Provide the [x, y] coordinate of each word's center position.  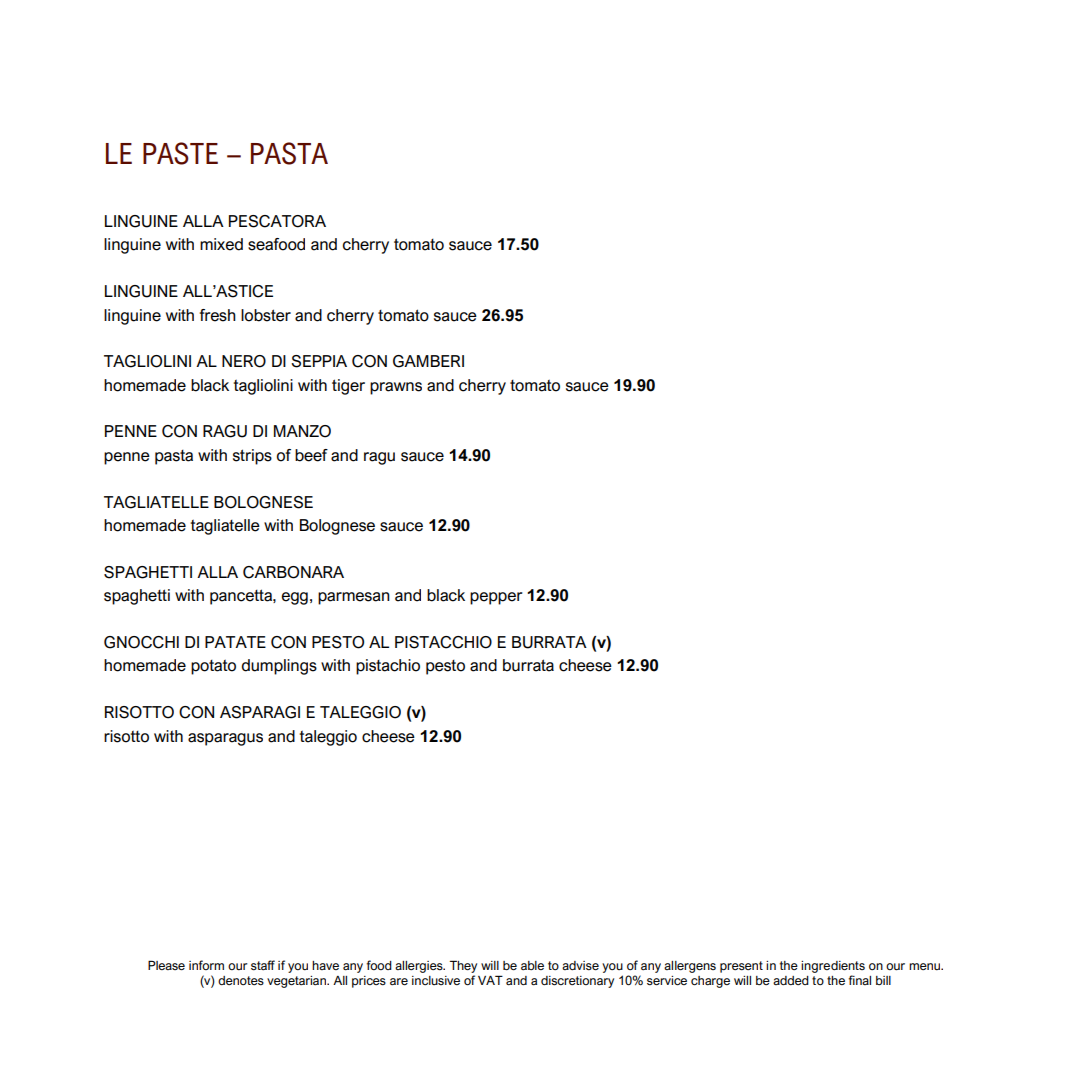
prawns [396, 388]
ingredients [833, 967]
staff [263, 965]
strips [252, 457]
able [532, 965]
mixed [221, 244]
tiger [348, 387]
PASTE [180, 153]
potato [213, 667]
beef [311, 455]
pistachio [388, 667]
